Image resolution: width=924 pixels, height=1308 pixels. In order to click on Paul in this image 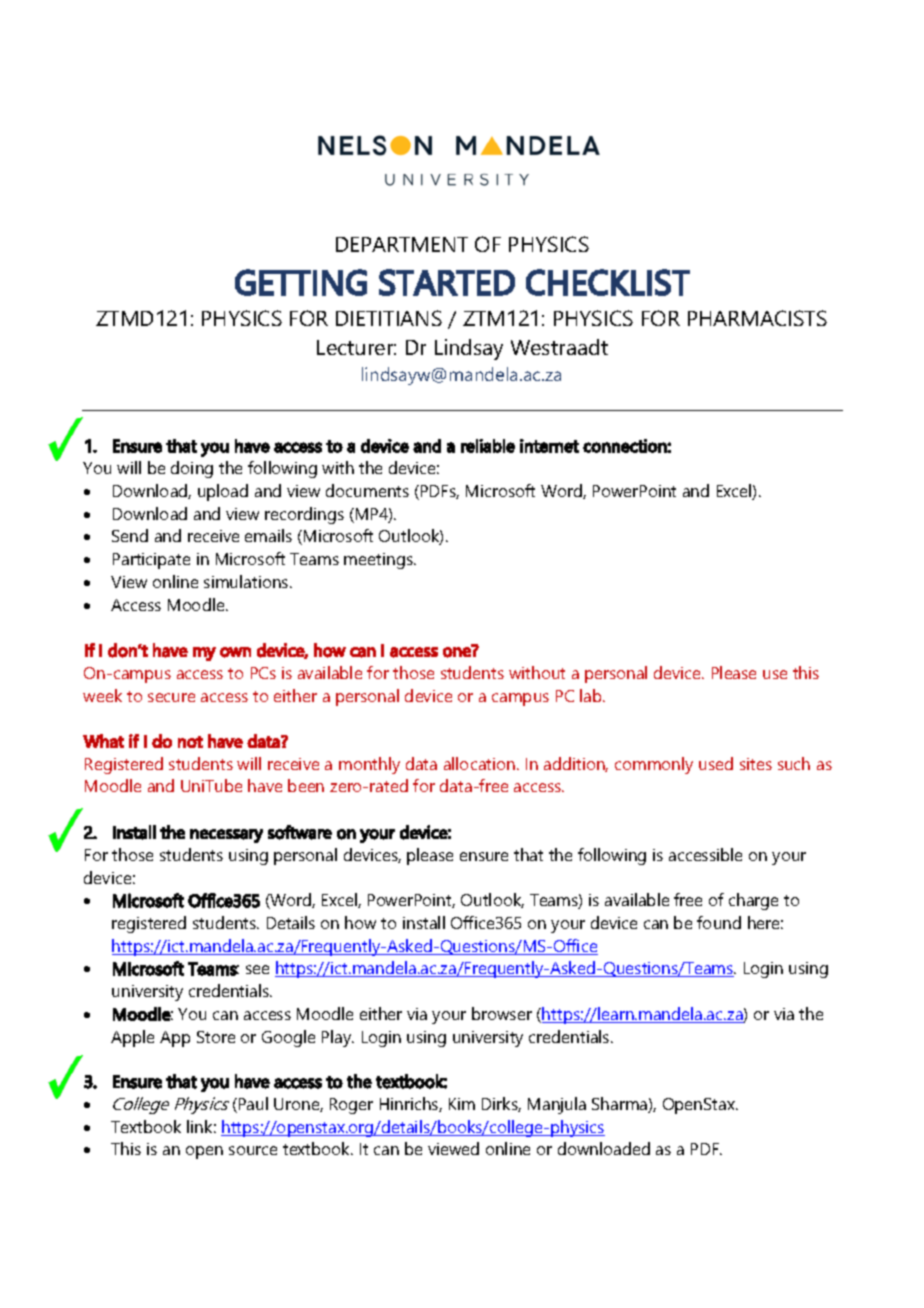, I will do `click(252, 1105)`.
